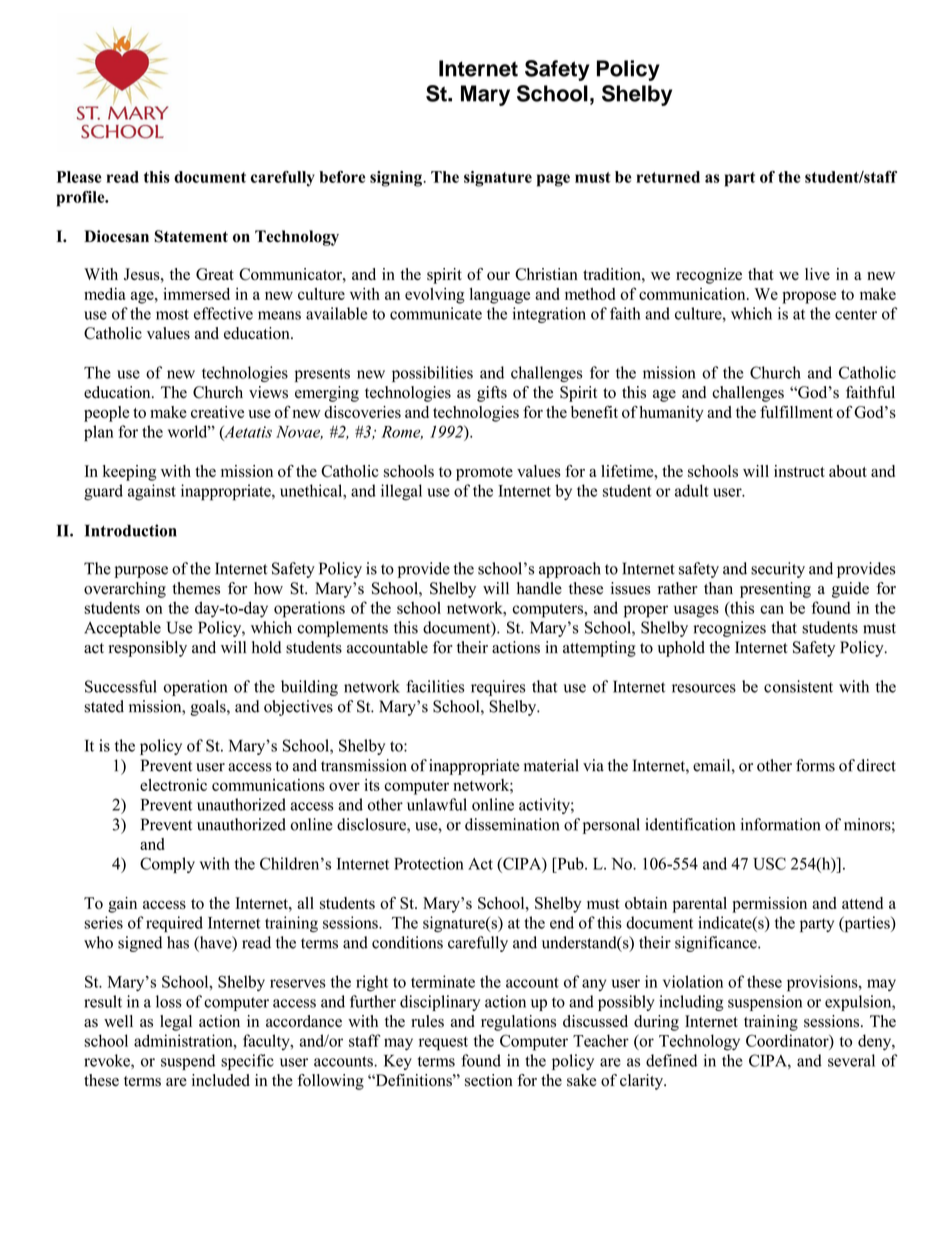 The width and height of the image is (952, 1233). What do you see at coordinates (130, 473) in the image?
I see `keeping` at bounding box center [130, 473].
